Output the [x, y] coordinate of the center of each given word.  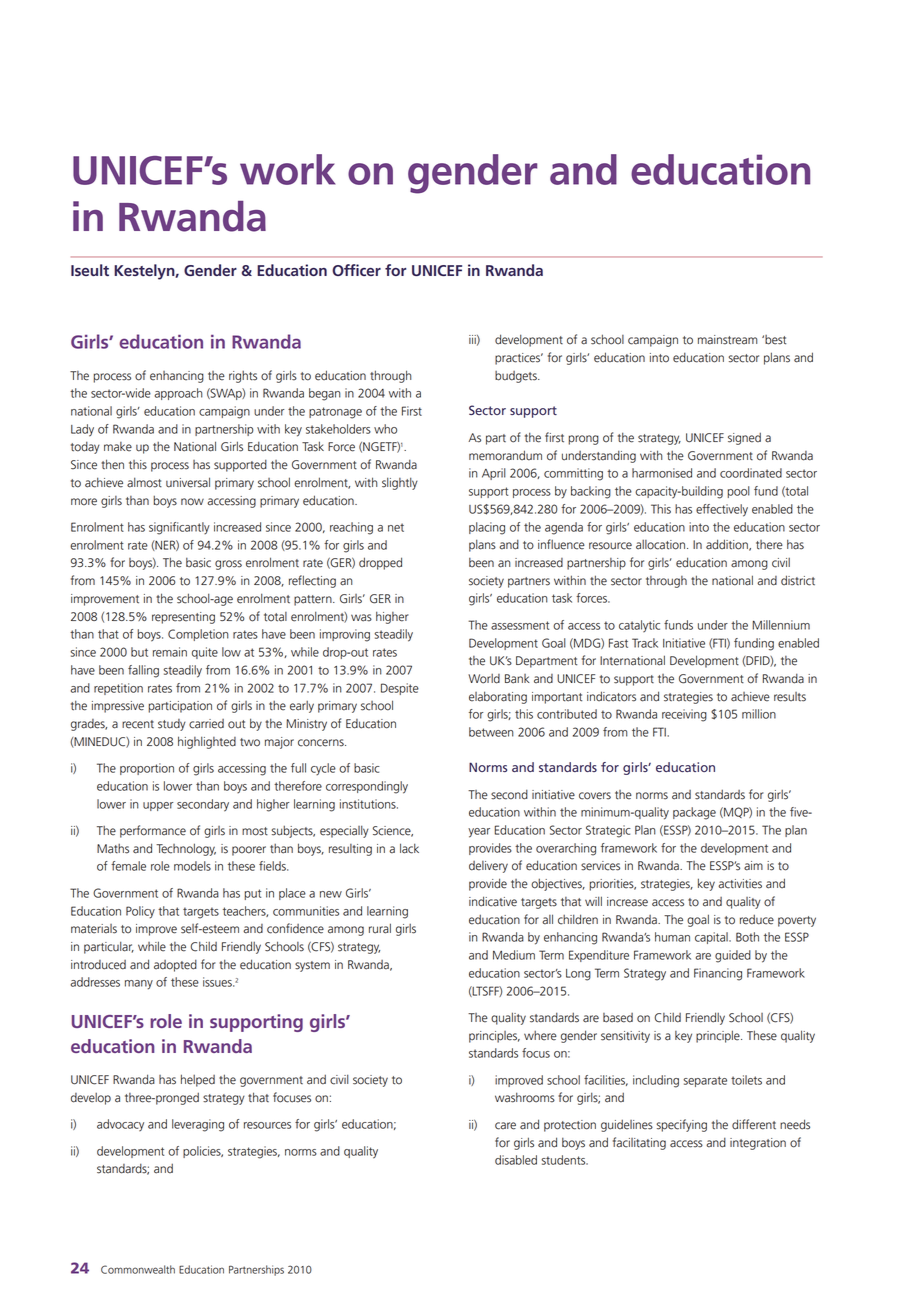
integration [758, 1144]
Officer [356, 270]
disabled [516, 1160]
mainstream [727, 340]
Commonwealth [138, 1269]
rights [243, 377]
